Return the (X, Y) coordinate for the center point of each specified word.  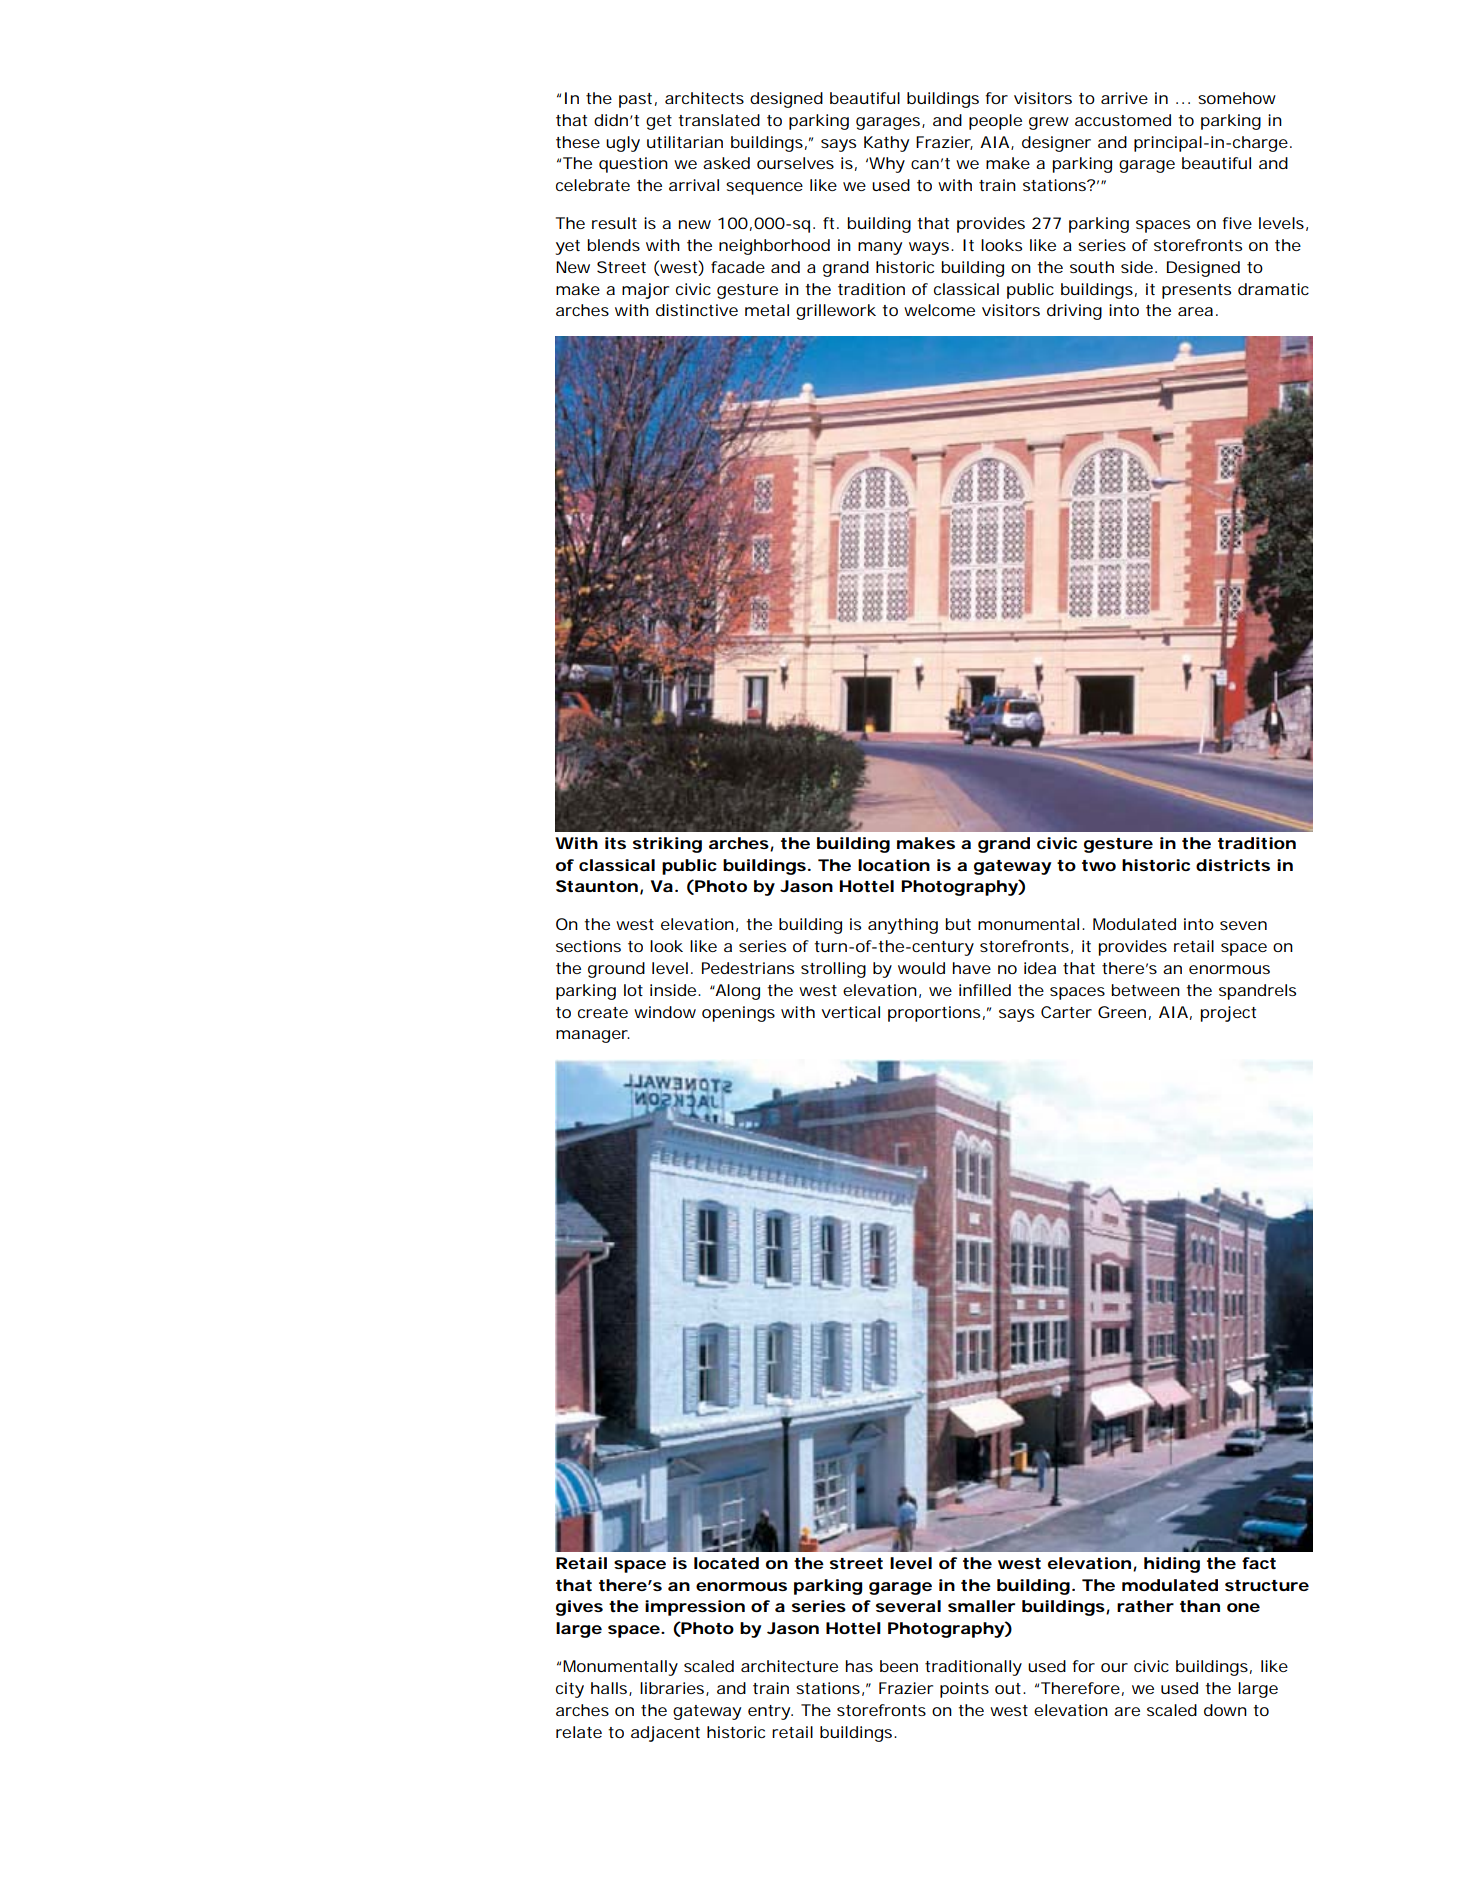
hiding (1172, 1565)
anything (903, 926)
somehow (1237, 98)
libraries (673, 1689)
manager (593, 1036)
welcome (939, 310)
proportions (934, 1014)
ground (616, 970)
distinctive (697, 310)
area (1195, 311)
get (659, 122)
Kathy (886, 144)
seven (1243, 925)
